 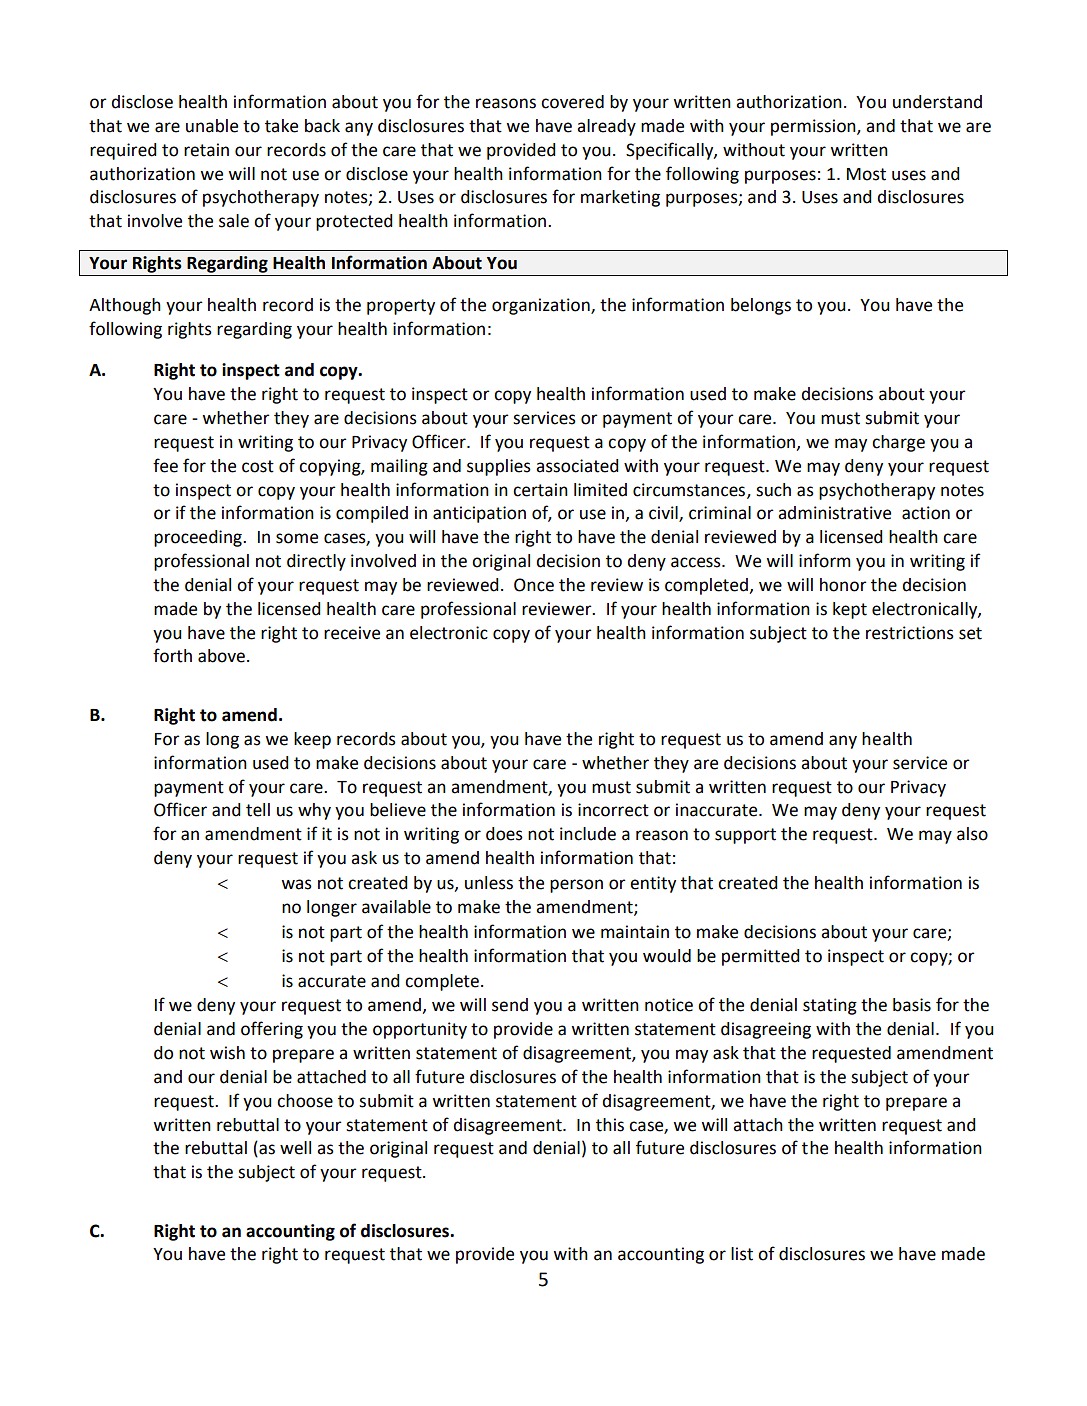 I want to click on tell, so click(x=258, y=810).
